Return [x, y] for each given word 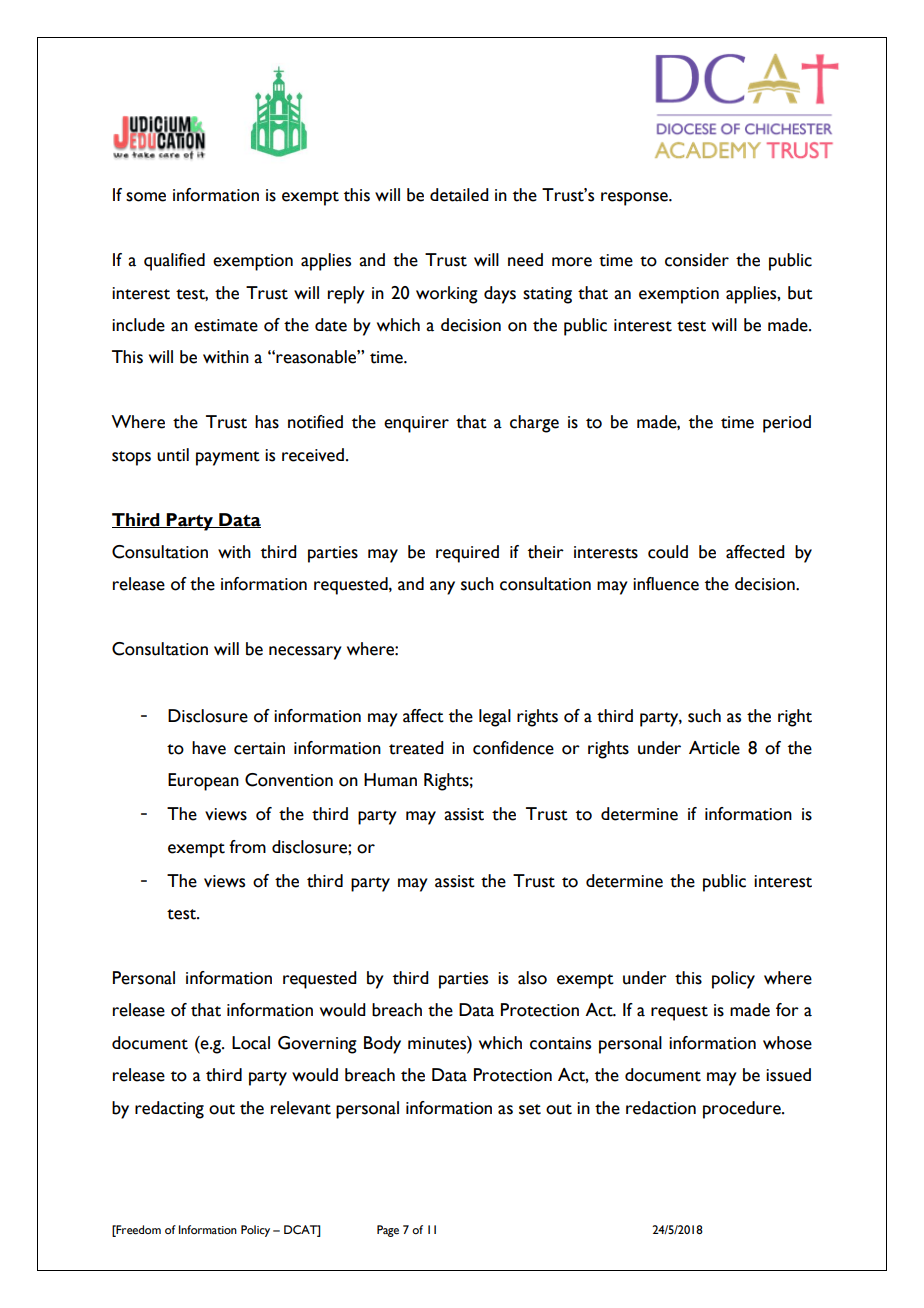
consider [697, 260]
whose [787, 1043]
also [532, 978]
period [787, 424]
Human [390, 780]
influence [666, 584]
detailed [459, 195]
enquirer [416, 424]
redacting [169, 1110]
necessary [305, 653]
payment [228, 458]
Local [251, 1043]
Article [714, 748]
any [442, 588]
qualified [174, 262]
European [203, 782]
